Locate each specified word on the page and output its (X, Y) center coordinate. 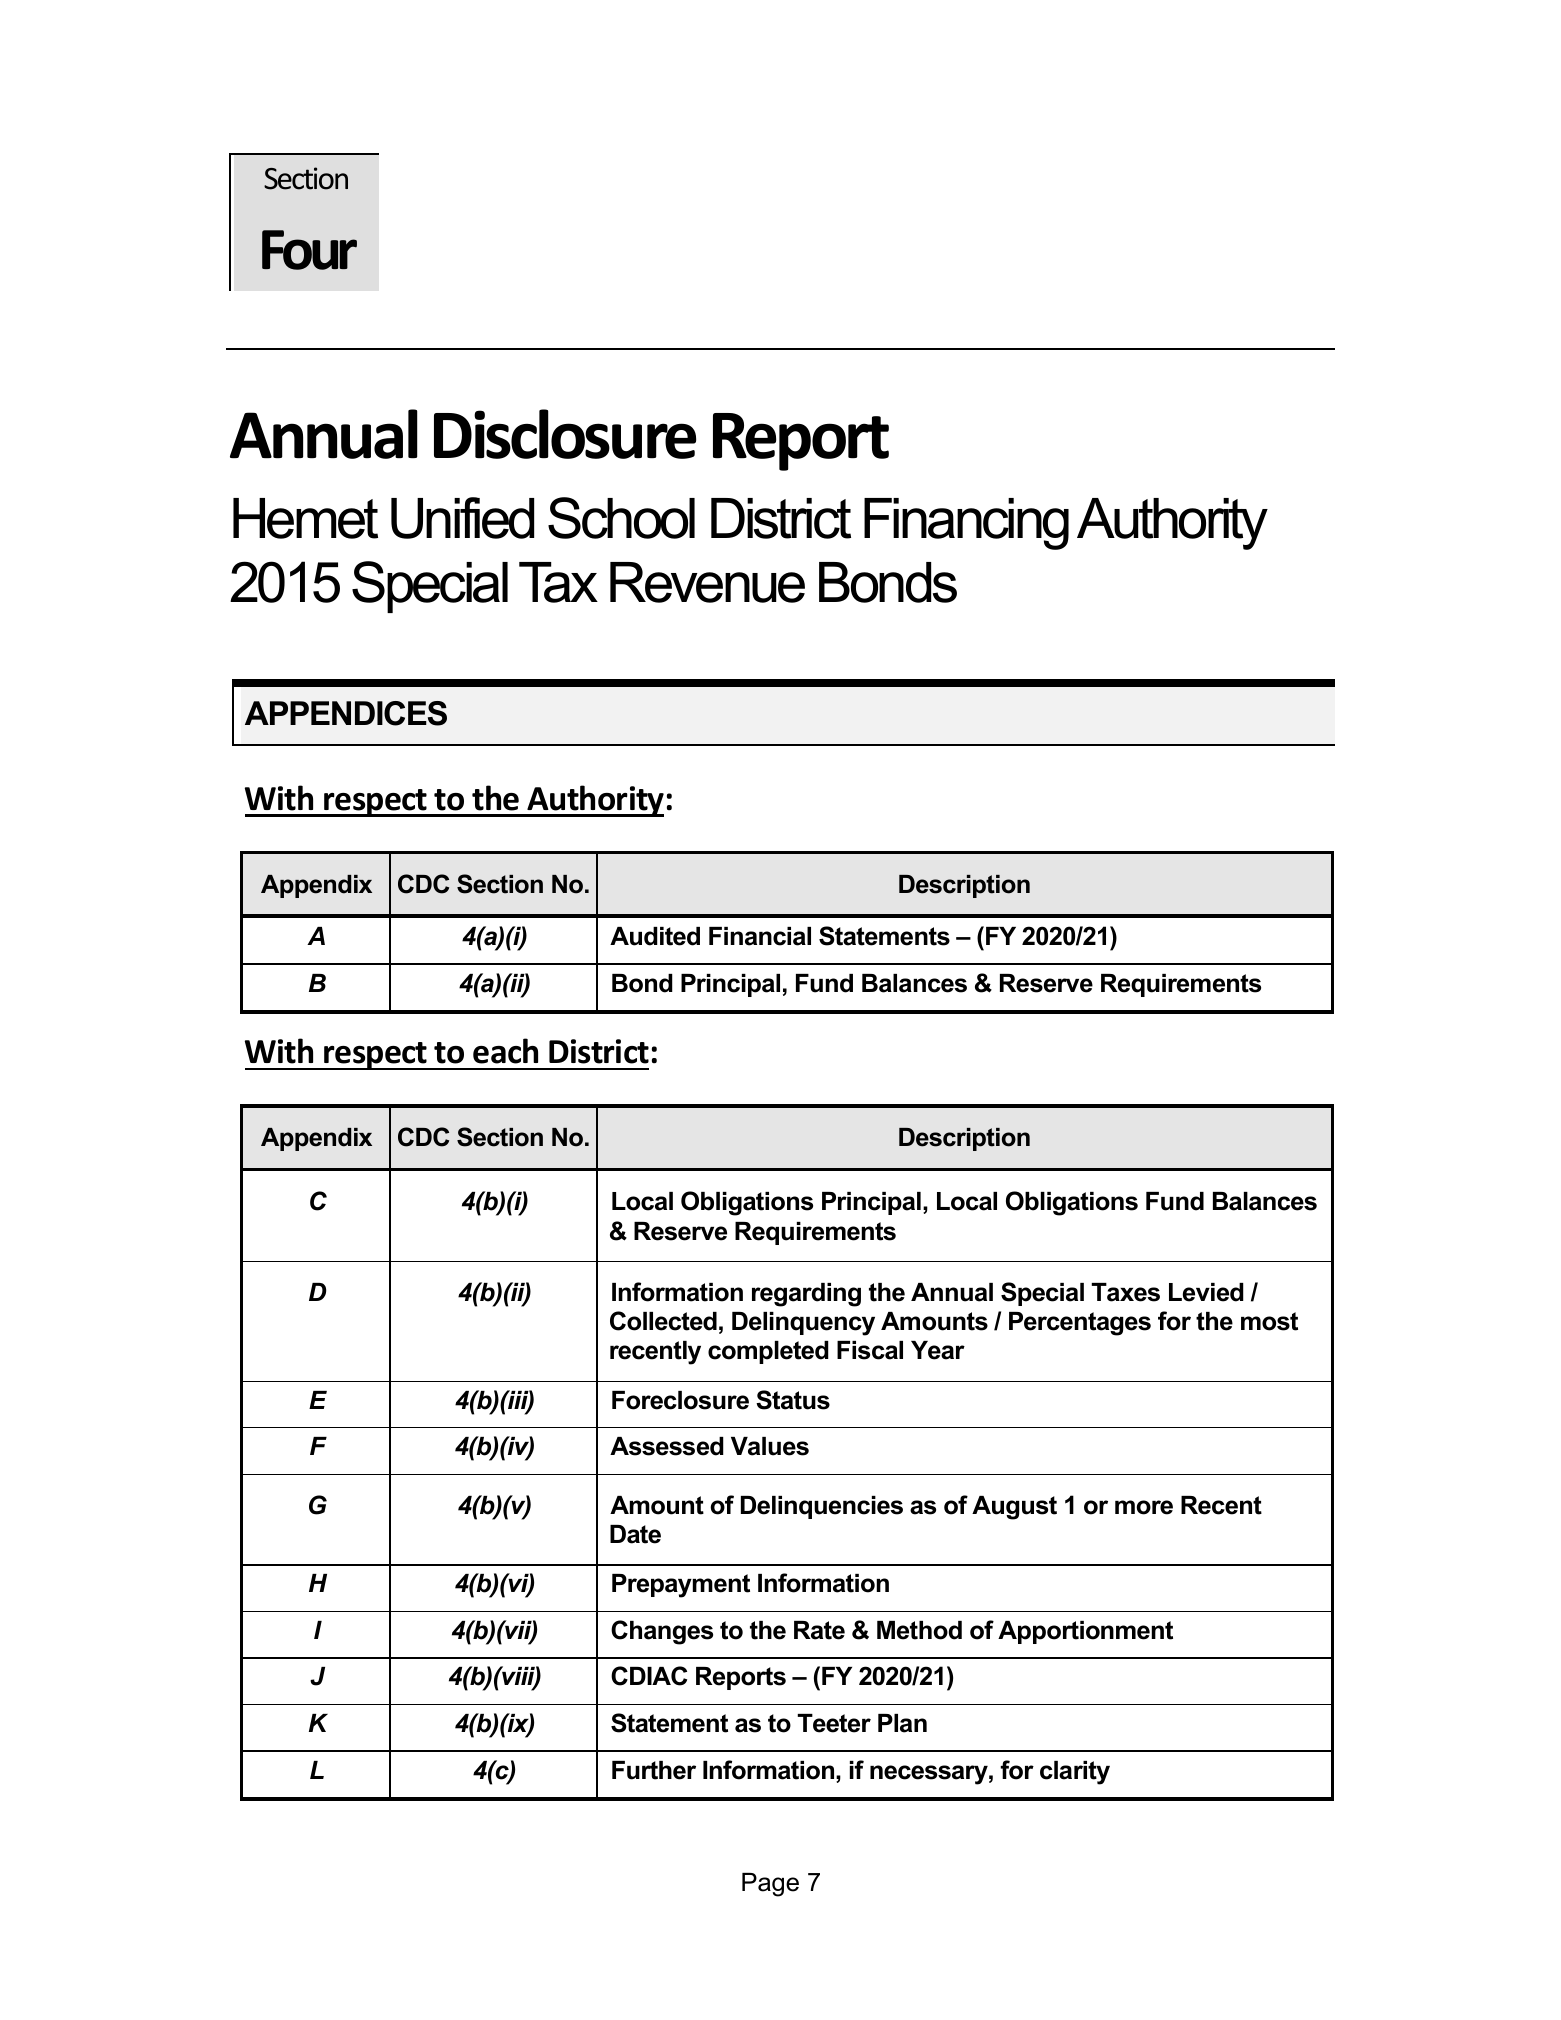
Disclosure (565, 434)
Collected (663, 1321)
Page (770, 1885)
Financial (760, 936)
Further (654, 1770)
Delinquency (803, 1324)
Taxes (1125, 1292)
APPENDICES (346, 713)
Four (309, 250)
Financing (966, 524)
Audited (655, 936)
